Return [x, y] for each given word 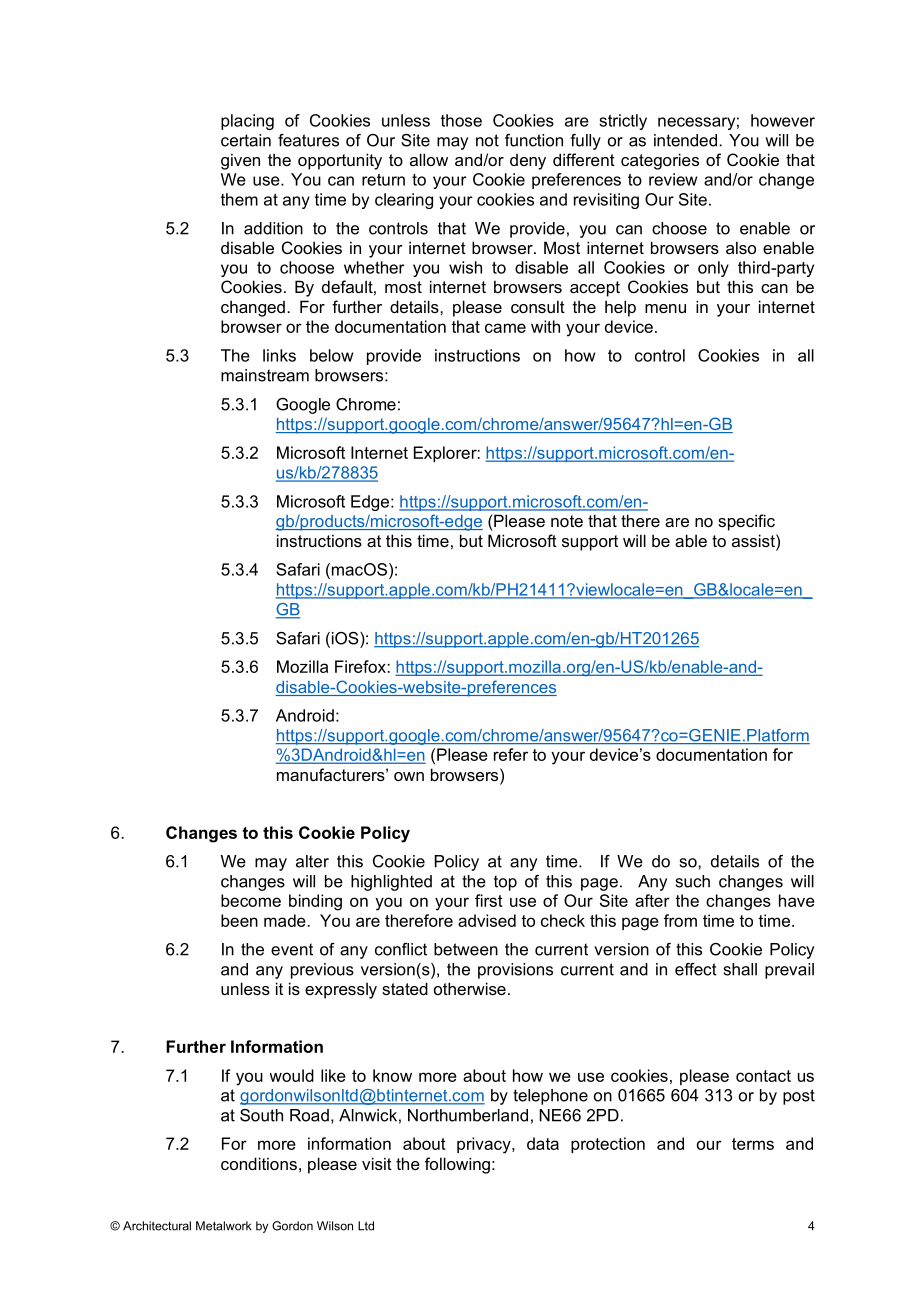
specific [746, 522]
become [251, 900]
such [693, 881]
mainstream [265, 375]
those [461, 120]
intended [685, 140]
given [240, 161]
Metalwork [223, 1226]
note [567, 521]
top [505, 883]
